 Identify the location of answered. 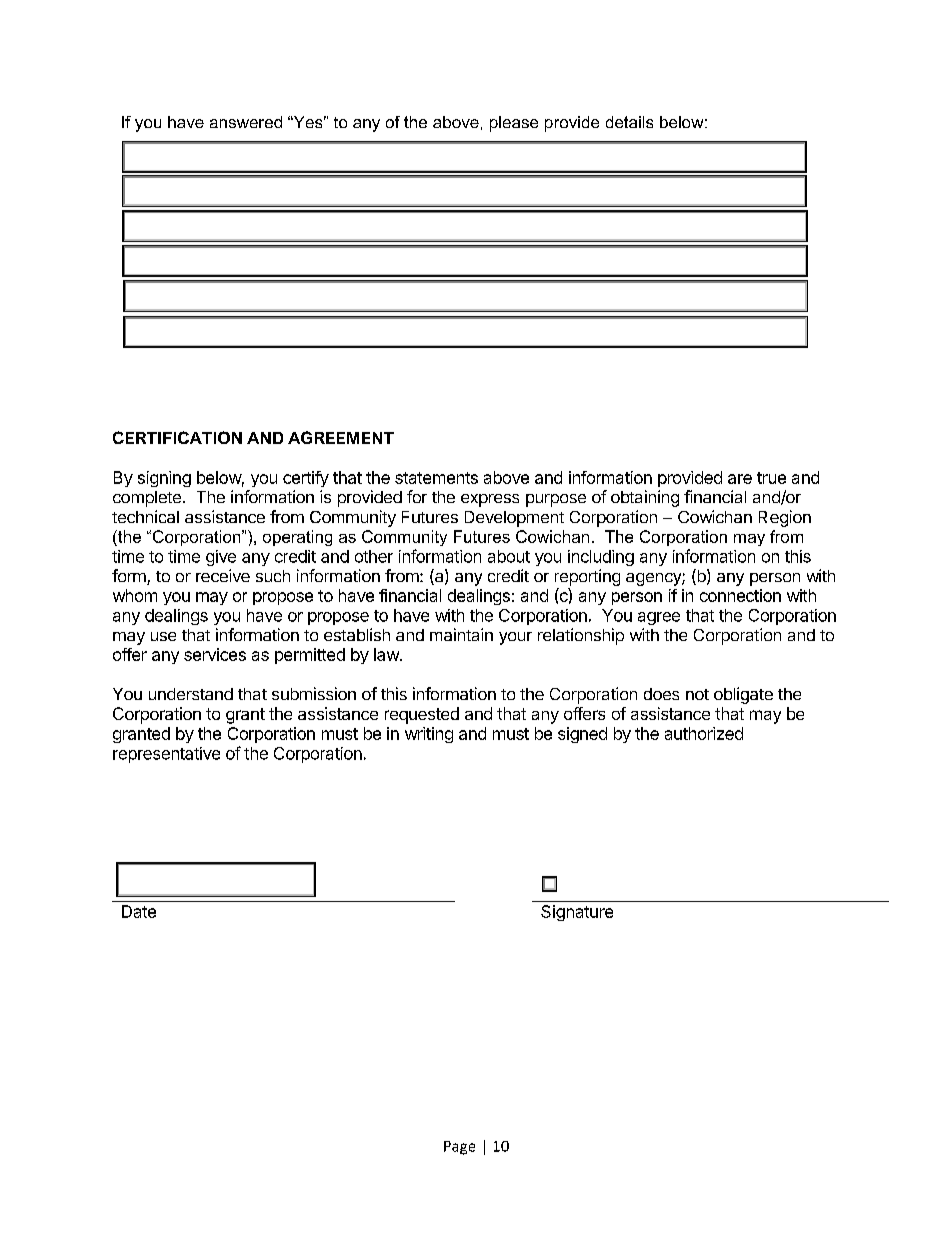
(246, 122).
